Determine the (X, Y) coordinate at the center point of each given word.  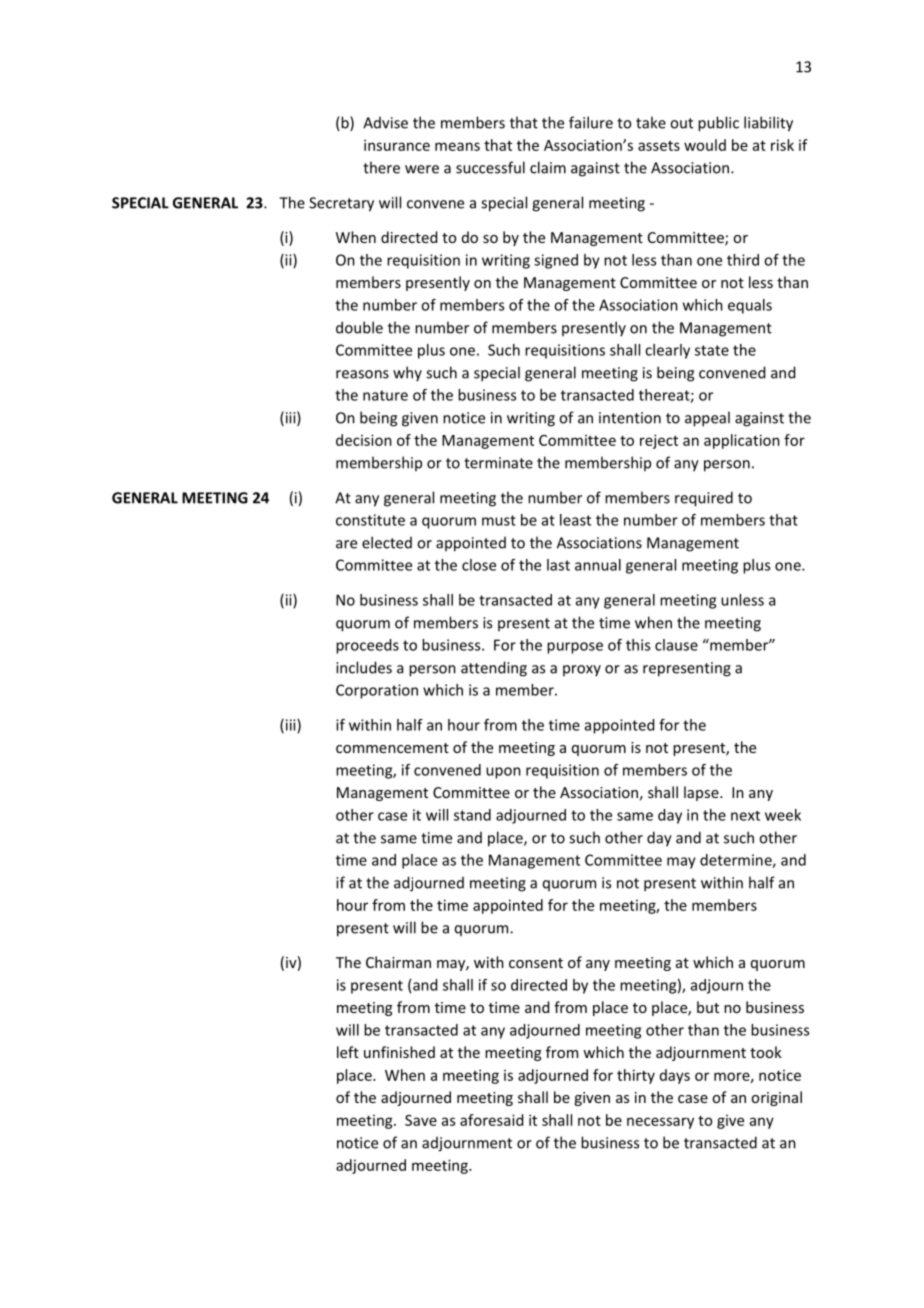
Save (421, 1120)
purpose (575, 648)
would (705, 145)
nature (385, 395)
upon (503, 773)
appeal (707, 419)
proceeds (367, 646)
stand (472, 815)
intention (630, 418)
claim (548, 167)
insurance (397, 145)
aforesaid (491, 1120)
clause (676, 645)
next (745, 816)
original (776, 1098)
